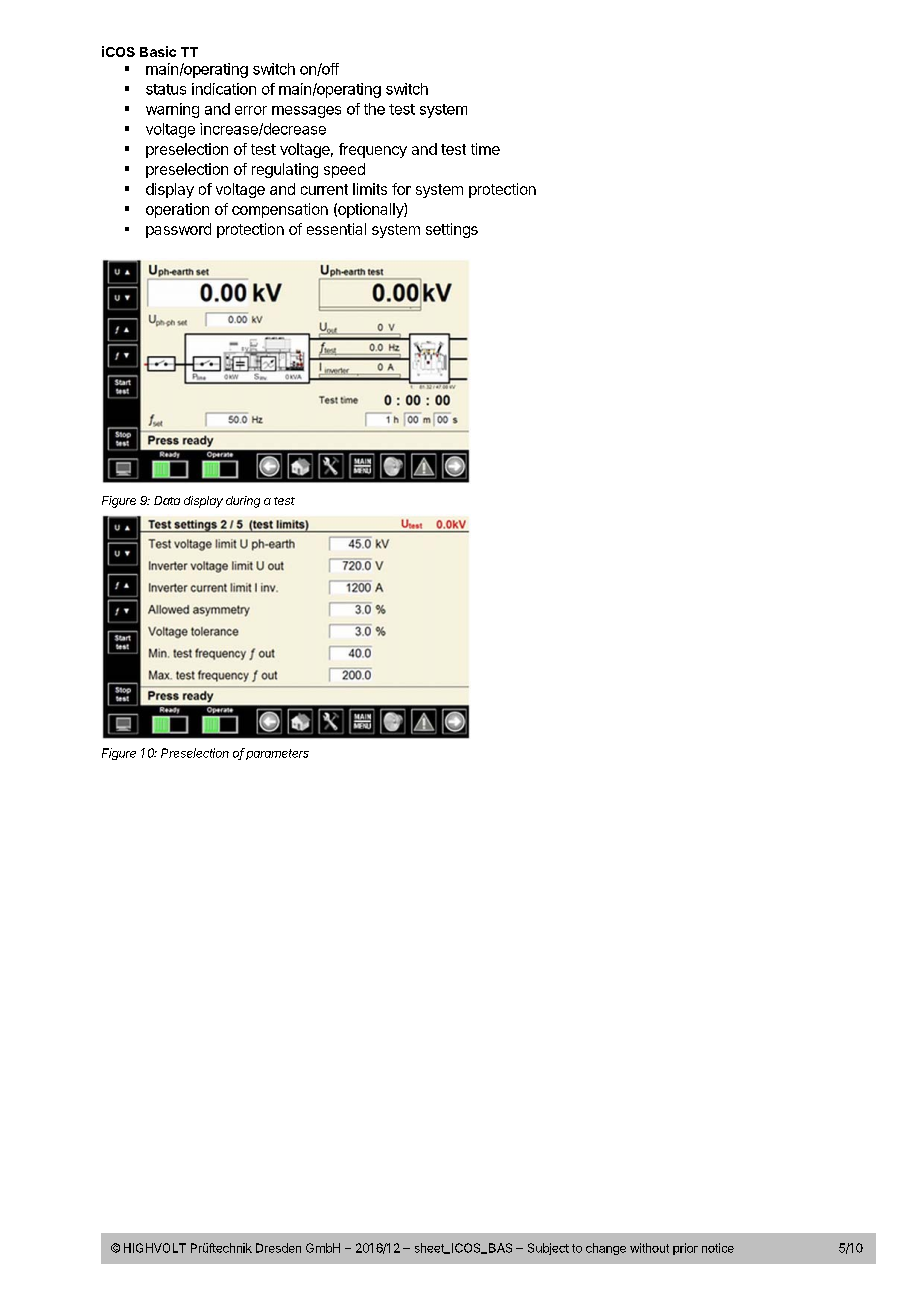 Image resolution: width=924 pixels, height=1308 pixels. I want to click on time, so click(485, 149).
